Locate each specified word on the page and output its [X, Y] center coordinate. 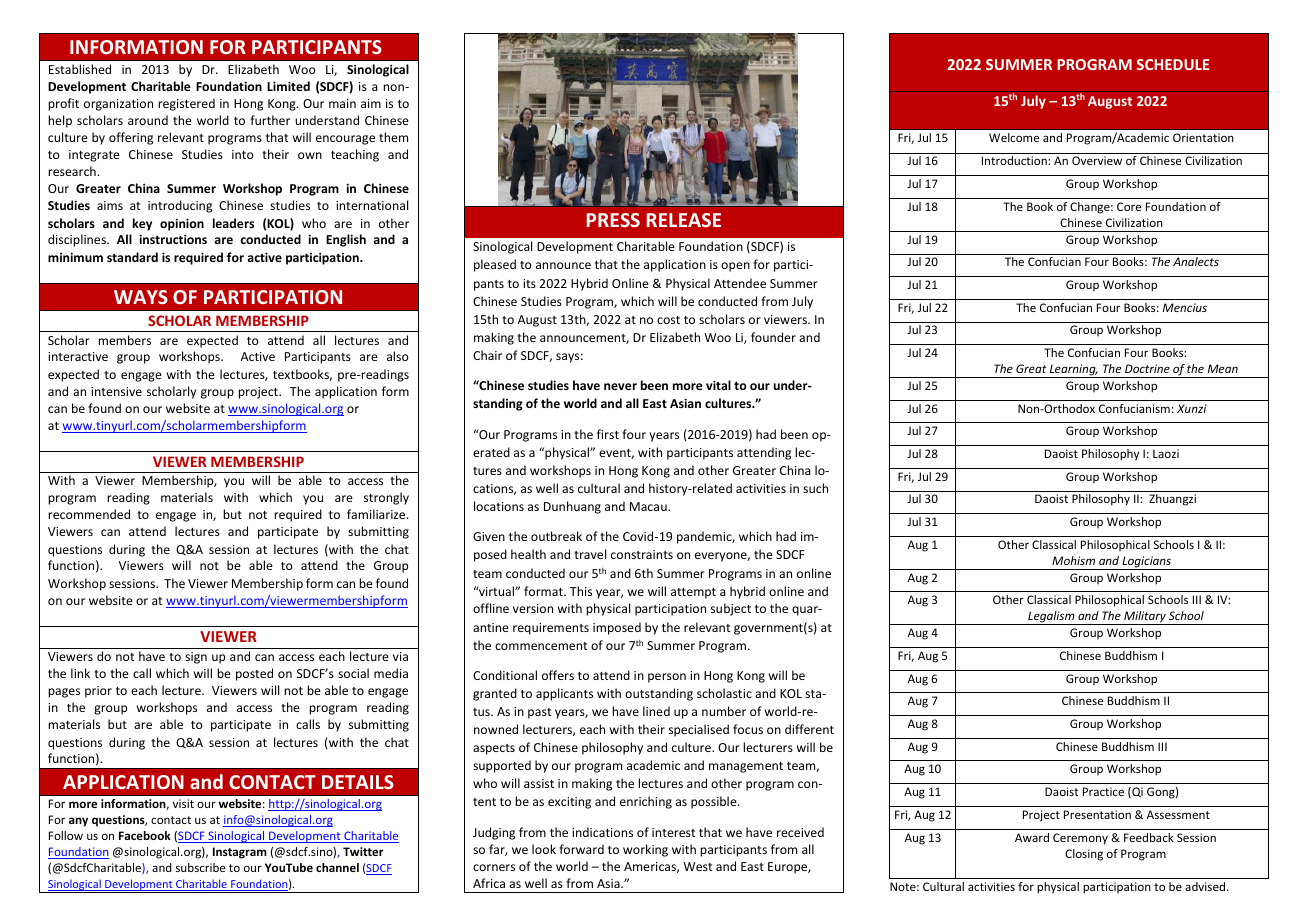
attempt [693, 593]
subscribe [200, 867]
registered [186, 104]
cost [668, 320]
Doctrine [1147, 368]
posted [254, 674]
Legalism [1051, 618]
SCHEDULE [1173, 64]
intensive [116, 391]
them [393, 137]
